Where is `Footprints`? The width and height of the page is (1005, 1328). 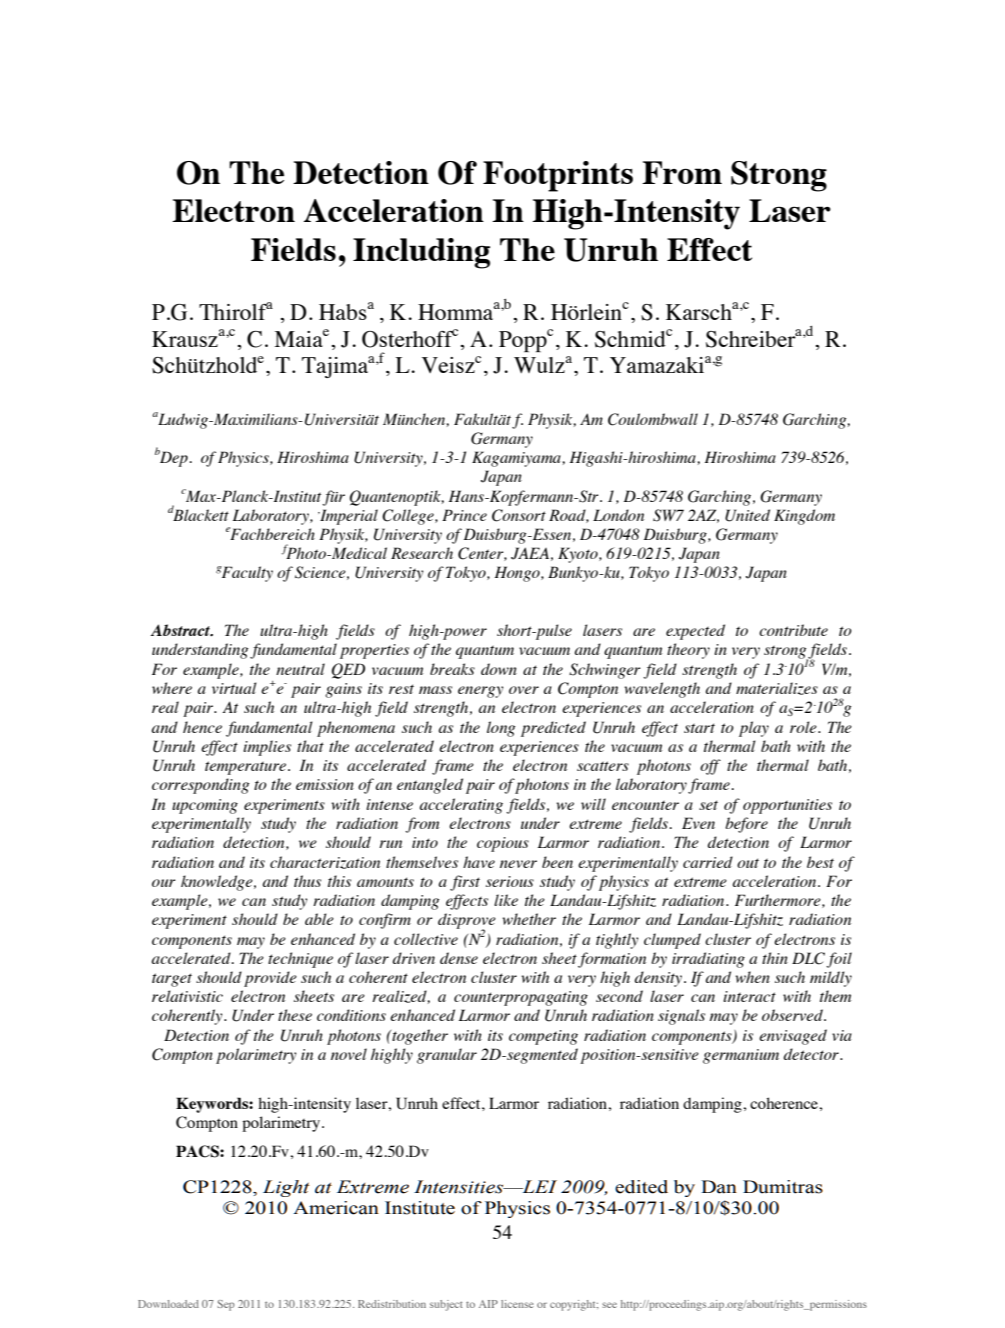 Footprints is located at coordinates (558, 176).
